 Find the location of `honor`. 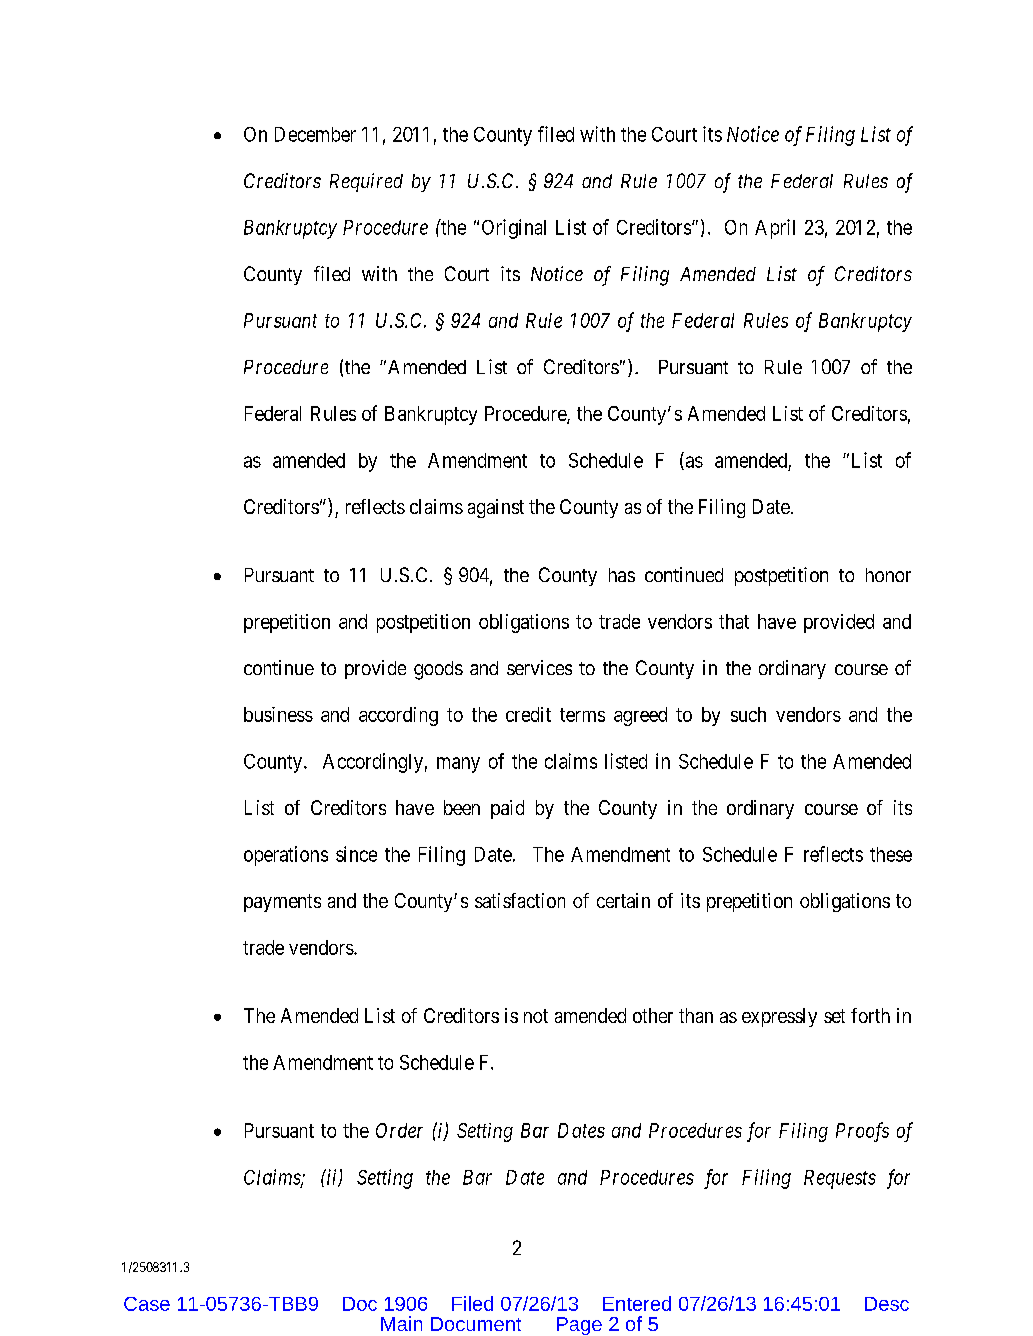

honor is located at coordinates (888, 575).
